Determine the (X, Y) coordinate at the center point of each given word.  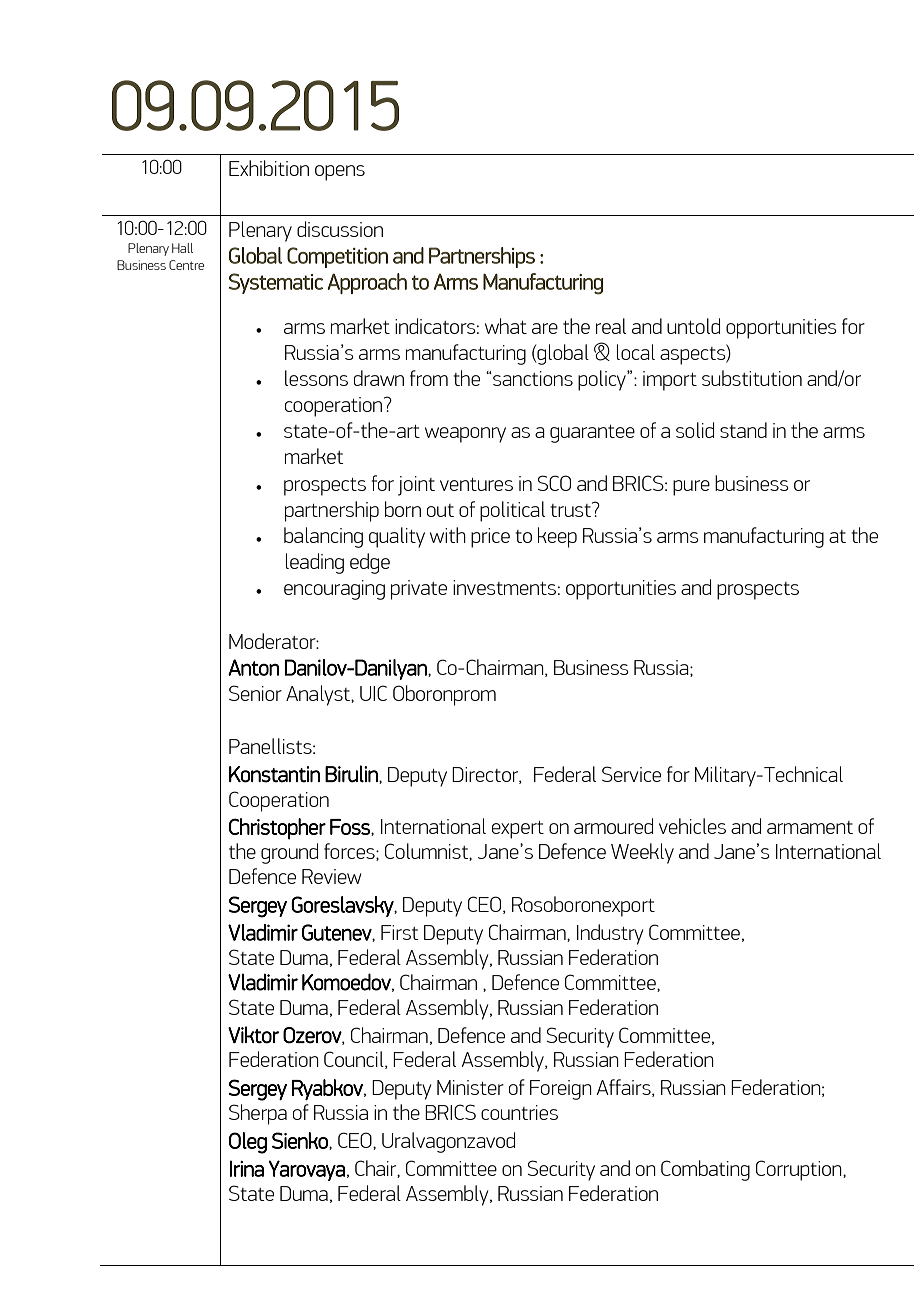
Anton (253, 667)
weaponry (465, 435)
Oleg (248, 1143)
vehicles (692, 826)
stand (743, 430)
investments (504, 587)
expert (518, 830)
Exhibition (269, 168)
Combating (705, 1170)
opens (340, 173)
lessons (316, 378)
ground (289, 853)
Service (631, 774)
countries (519, 1112)
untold (693, 326)
